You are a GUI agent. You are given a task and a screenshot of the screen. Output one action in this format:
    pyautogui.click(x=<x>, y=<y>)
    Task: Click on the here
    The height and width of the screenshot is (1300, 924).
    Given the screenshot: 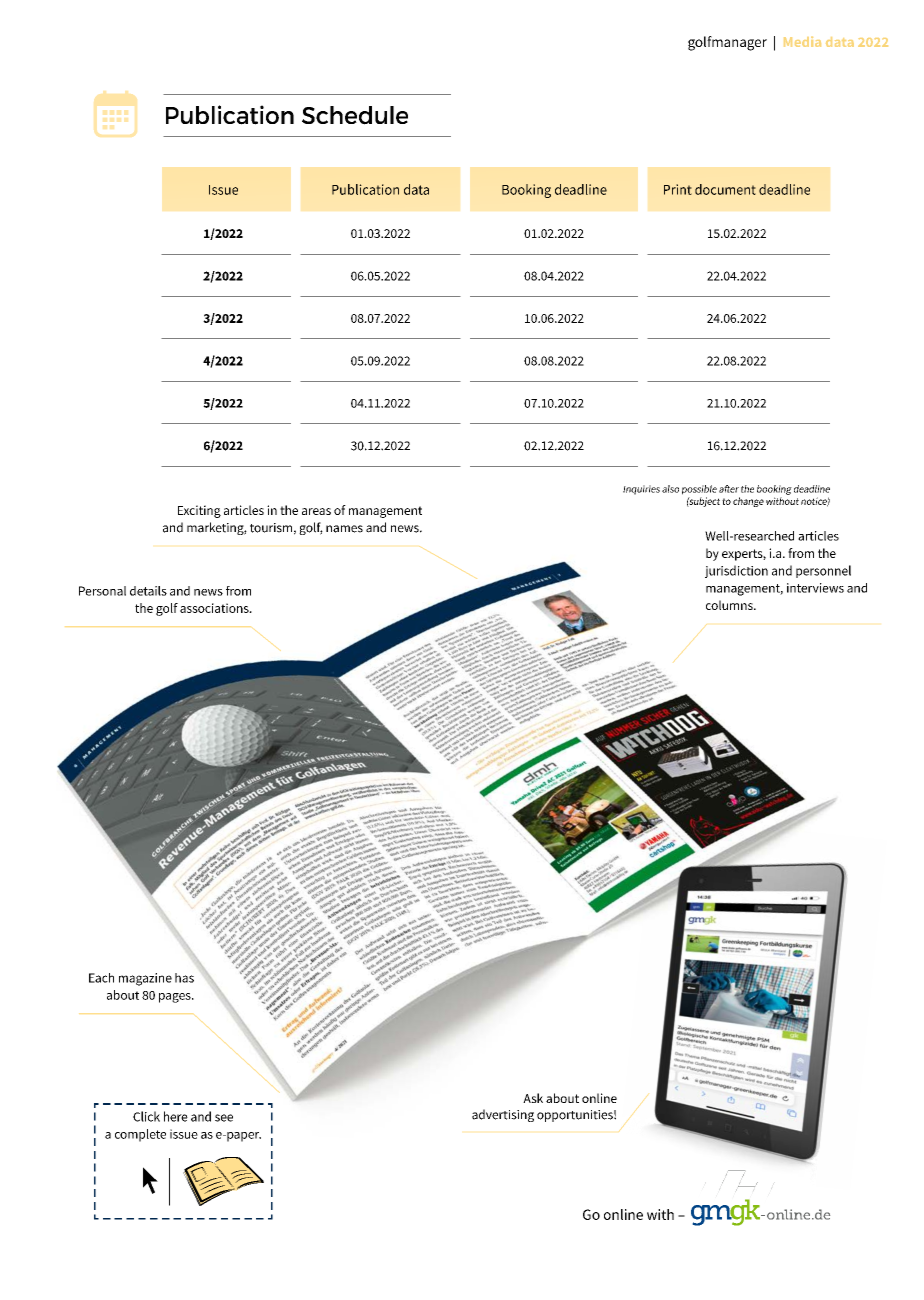 What is the action you would take?
    pyautogui.click(x=176, y=1116)
